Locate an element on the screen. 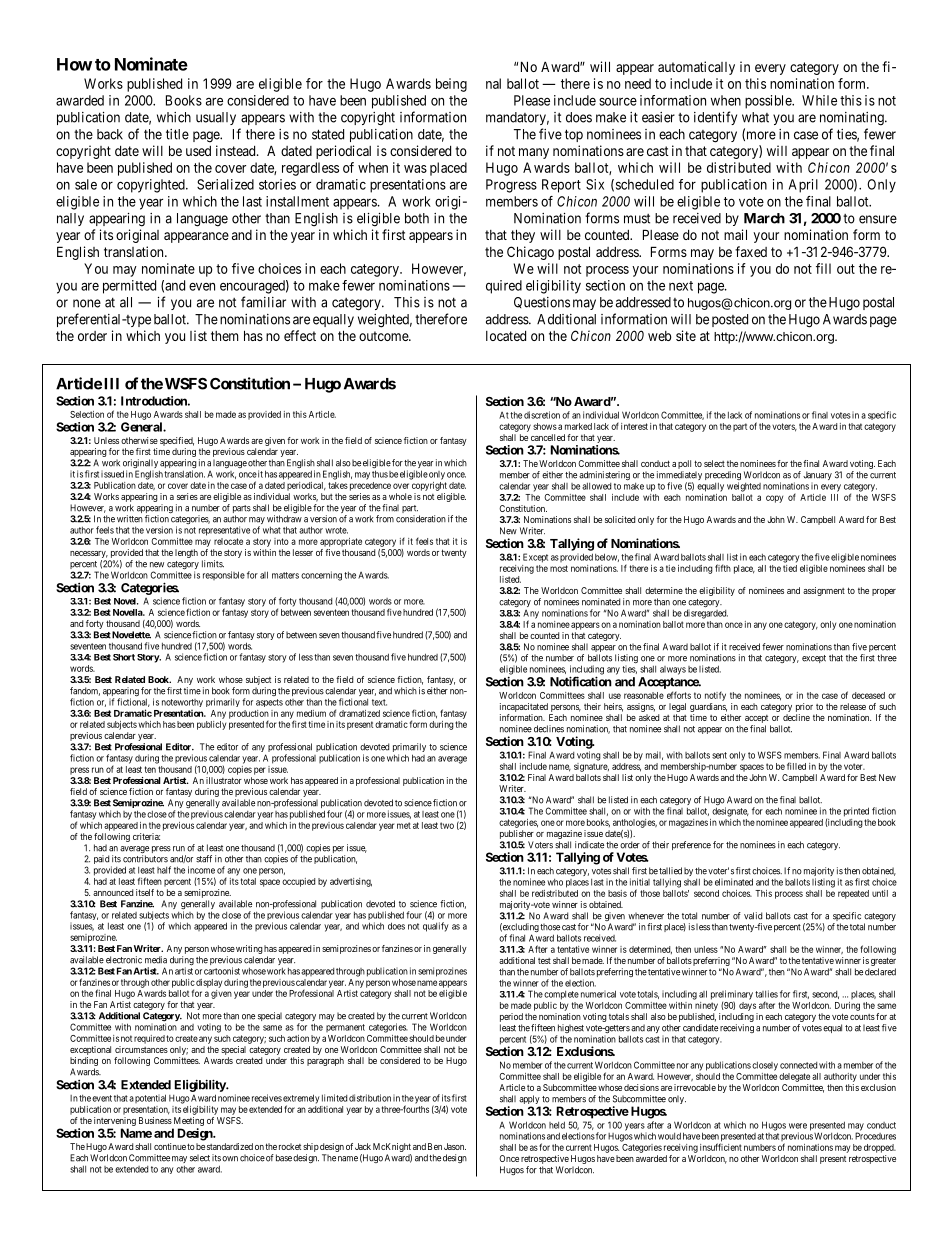 This screenshot has width=952, height=1233. being is located at coordinates (451, 85).
